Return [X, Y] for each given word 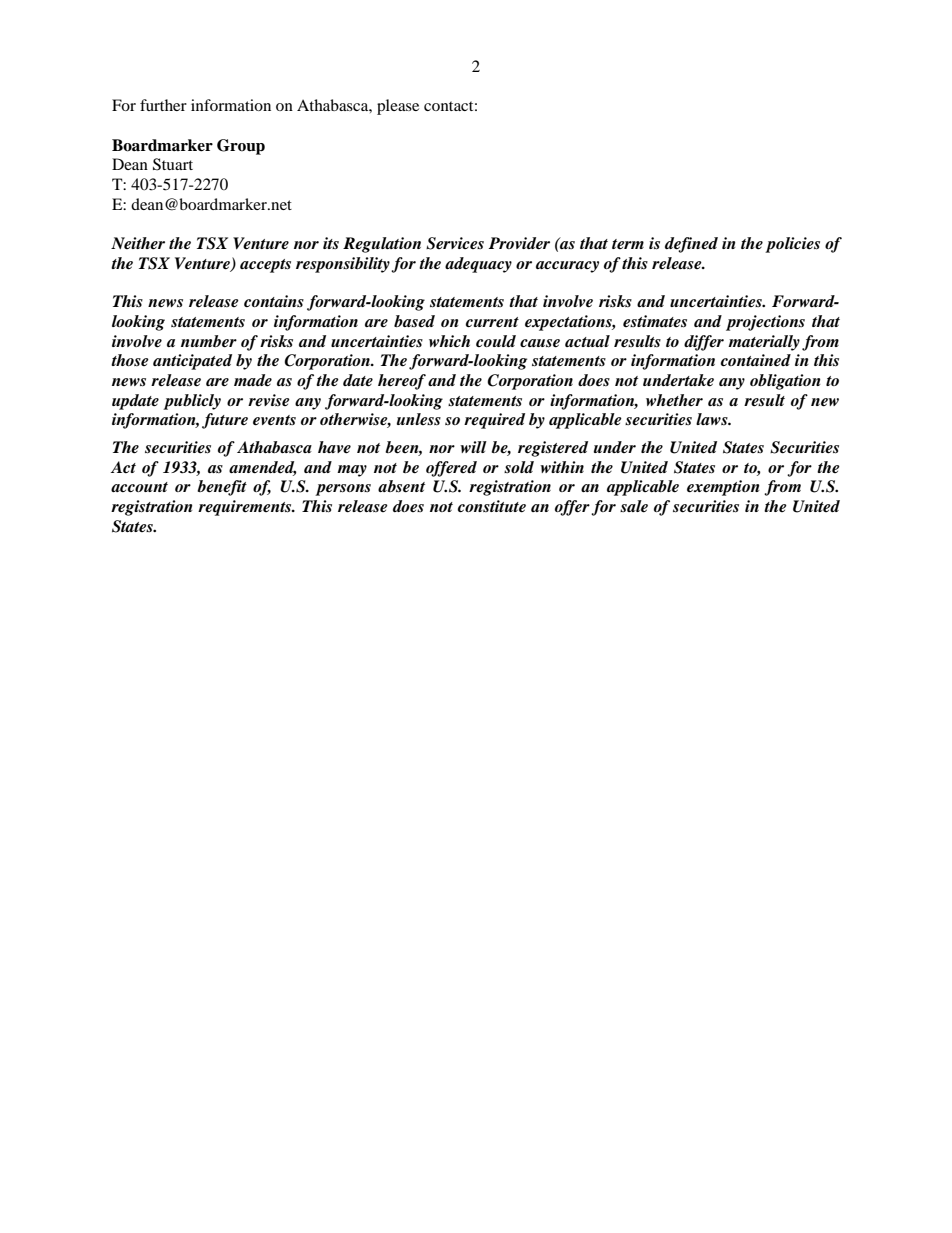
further [163, 105]
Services [455, 243]
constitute [492, 506]
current [492, 322]
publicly [192, 402]
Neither [138, 243]
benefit [222, 488]
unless [419, 419]
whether [674, 400]
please [398, 107]
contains [274, 301]
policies [792, 245]
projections [765, 323]
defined [691, 245]
